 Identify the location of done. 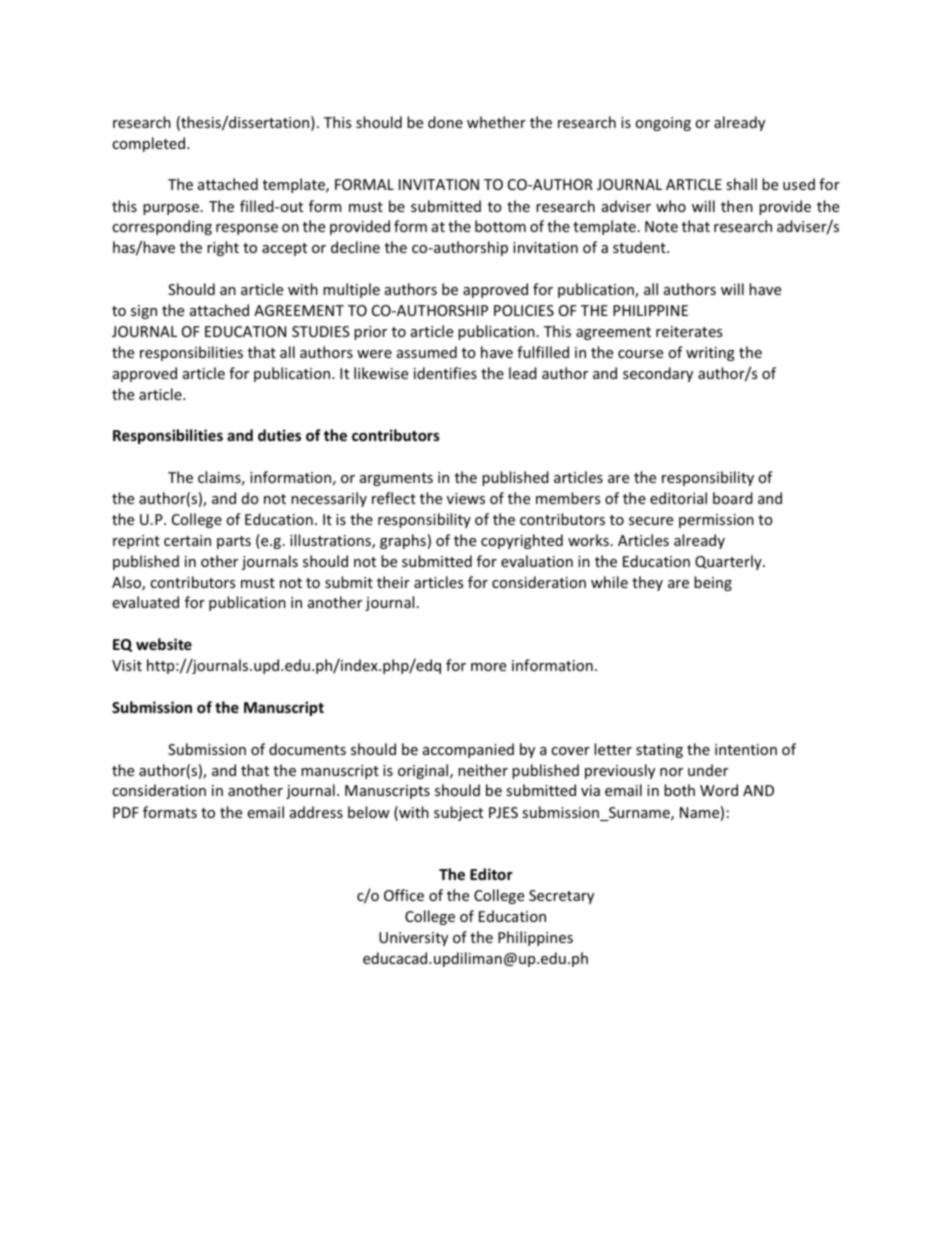
(445, 122).
